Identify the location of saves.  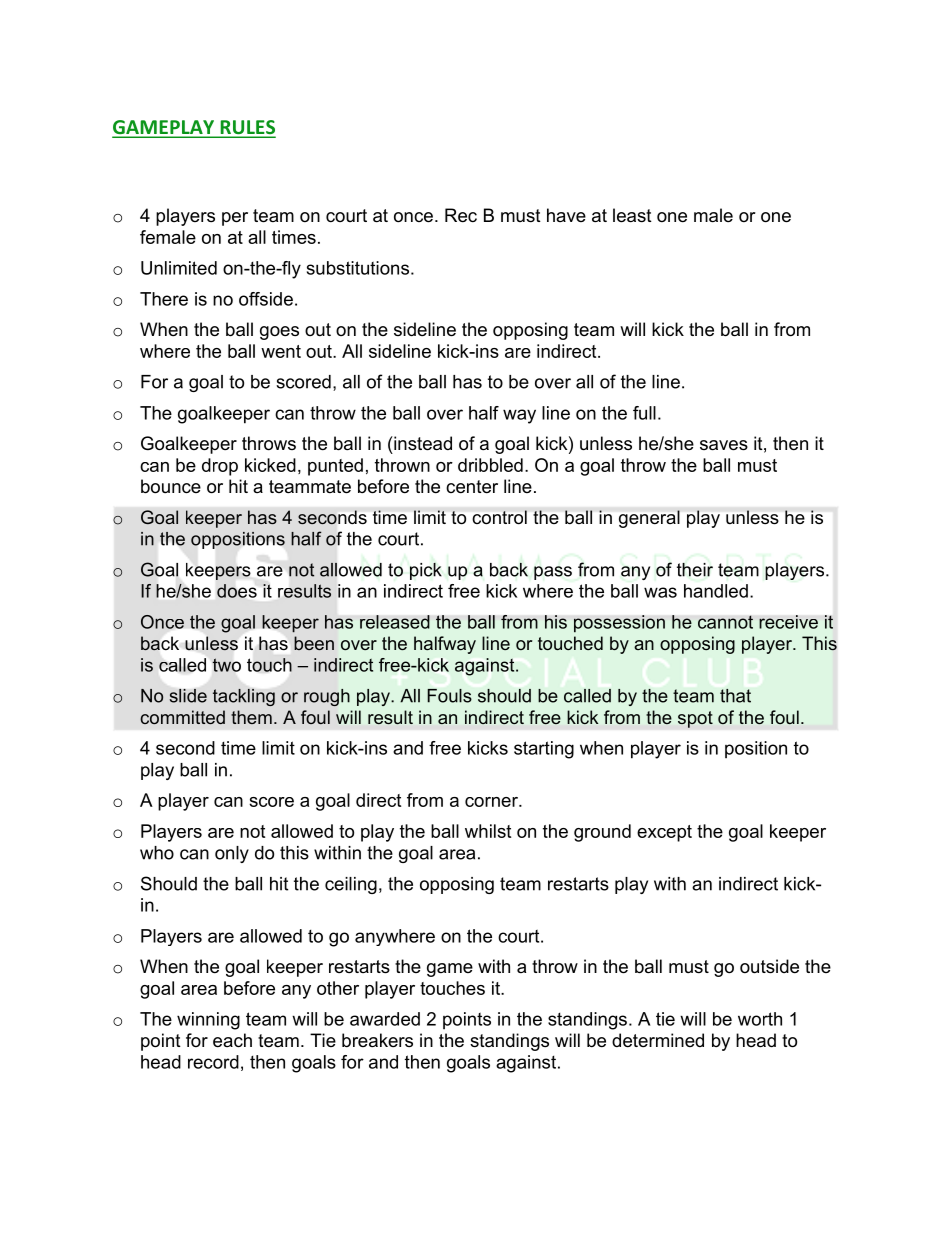
(724, 445).
